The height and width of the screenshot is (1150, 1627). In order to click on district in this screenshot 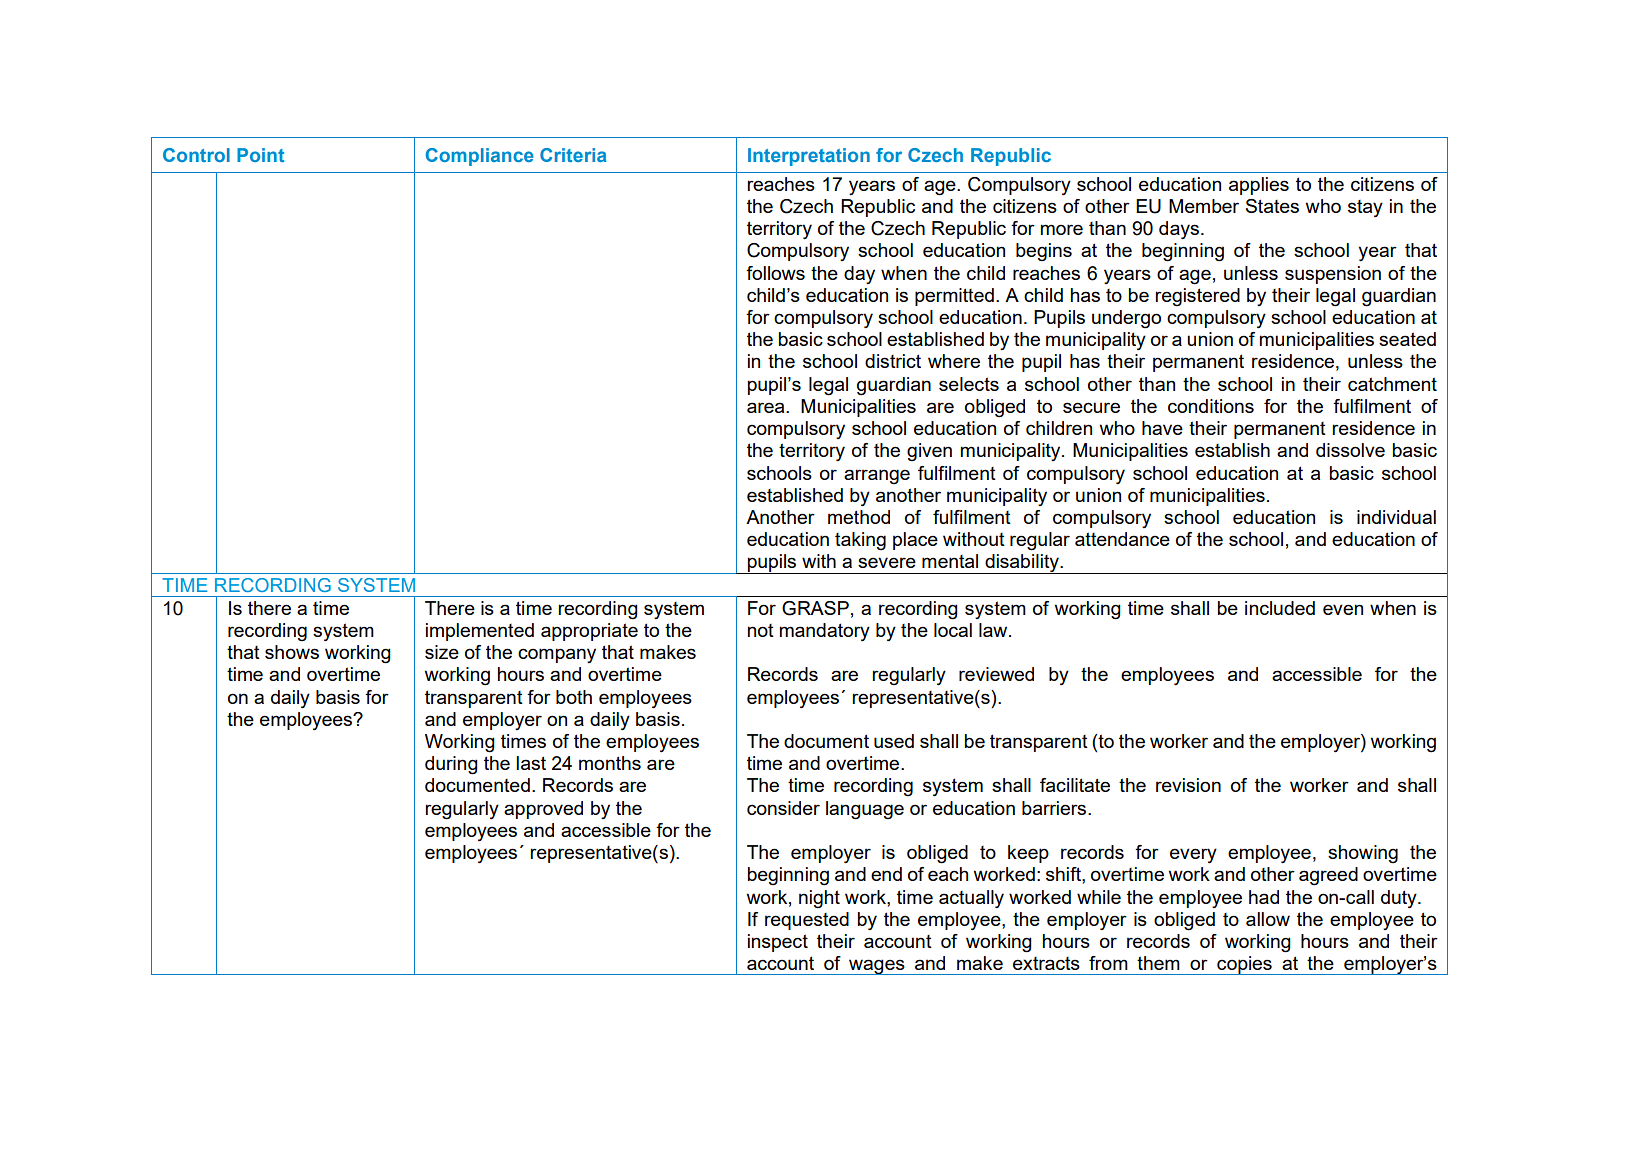, I will do `click(893, 361)`.
